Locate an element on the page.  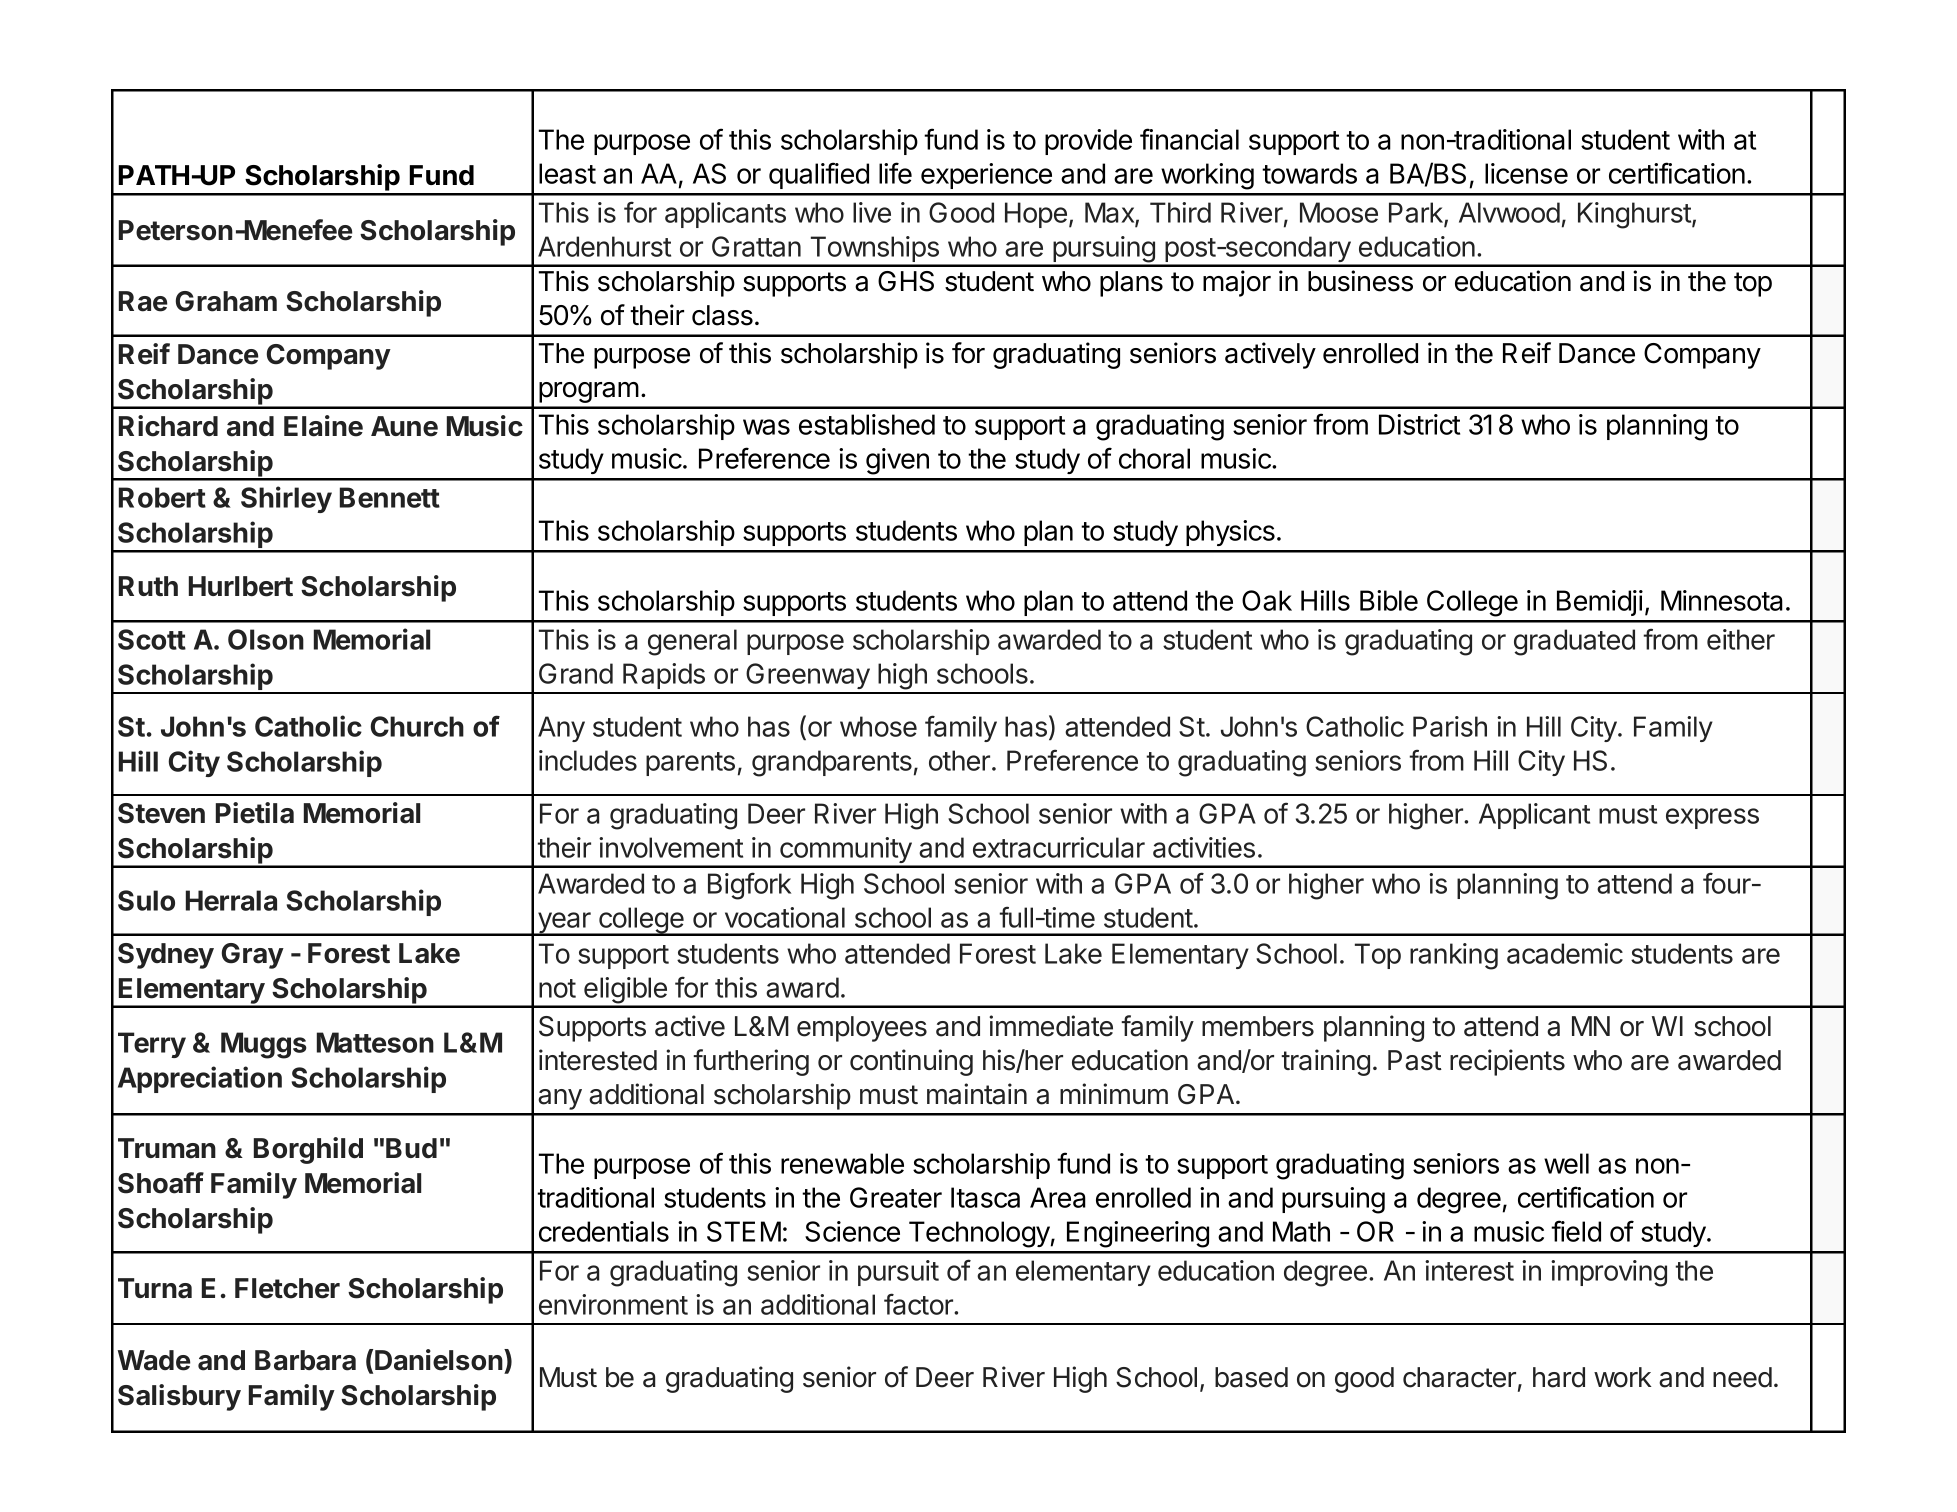
Barbara is located at coordinates (305, 1360).
